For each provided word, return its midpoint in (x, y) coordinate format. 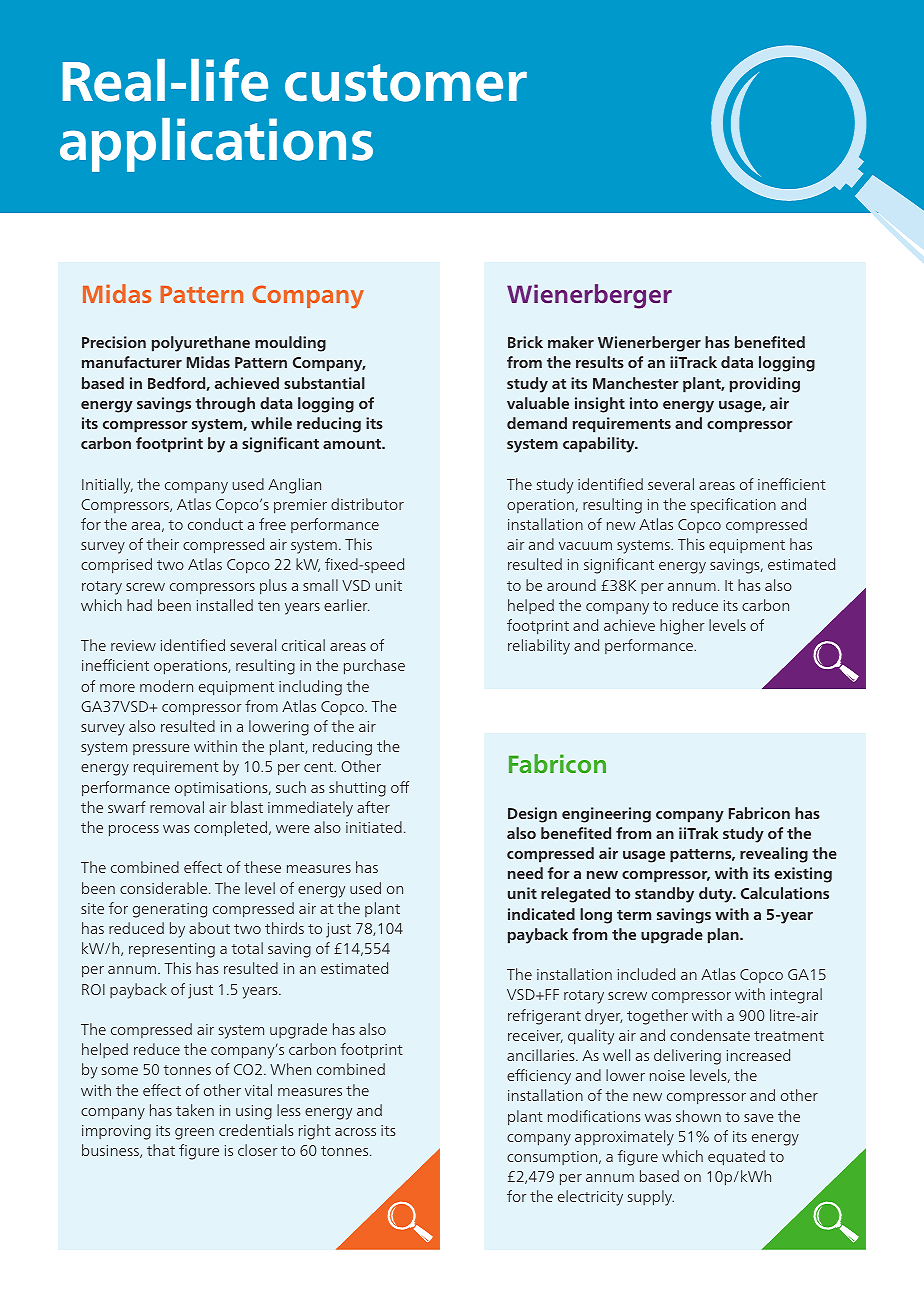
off (400, 787)
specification (733, 505)
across (355, 1132)
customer (406, 83)
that (161, 1150)
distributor (367, 504)
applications (216, 145)
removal (177, 807)
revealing (774, 855)
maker (571, 342)
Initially (107, 486)
